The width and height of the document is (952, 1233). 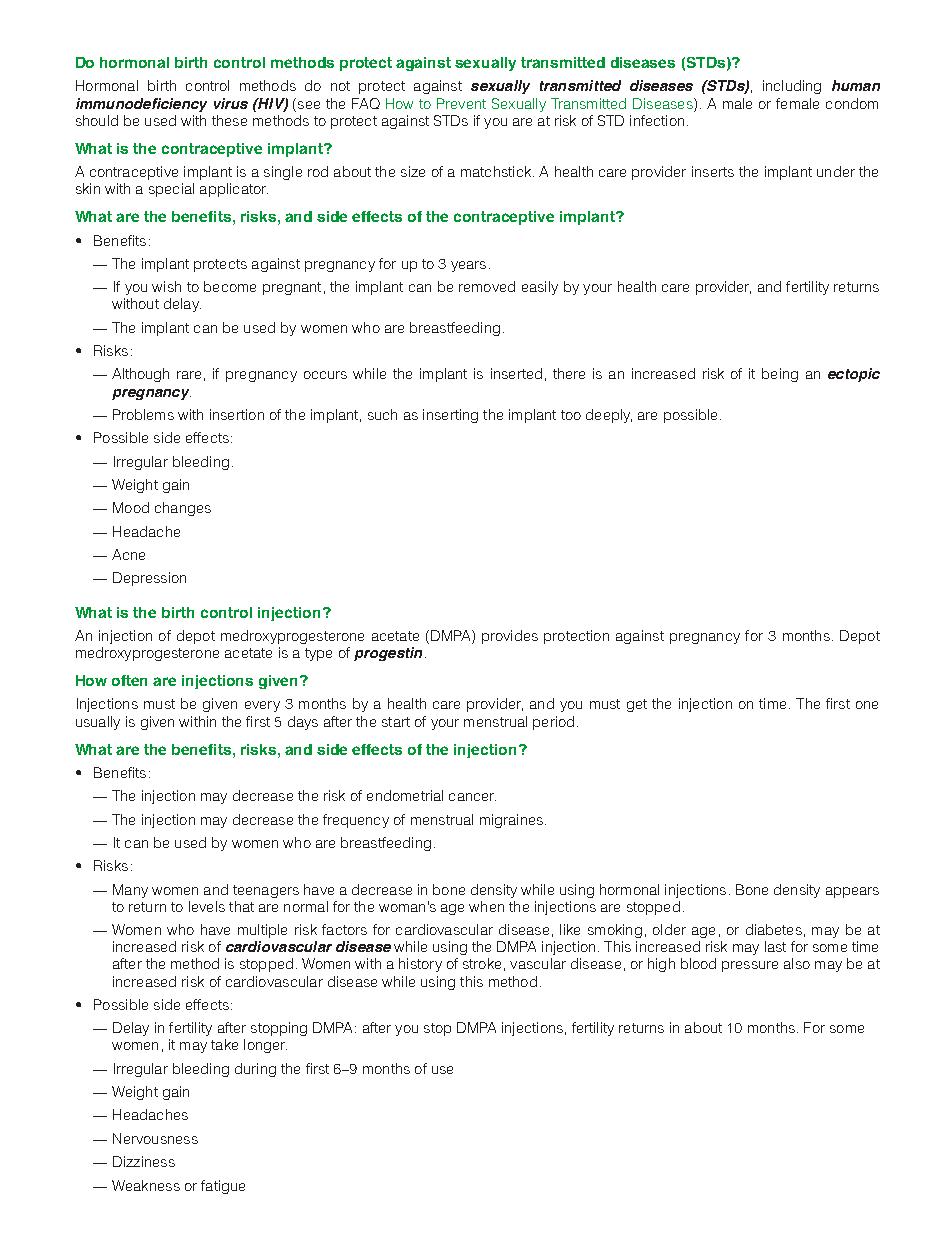 I want to click on pressure, so click(x=750, y=966).
